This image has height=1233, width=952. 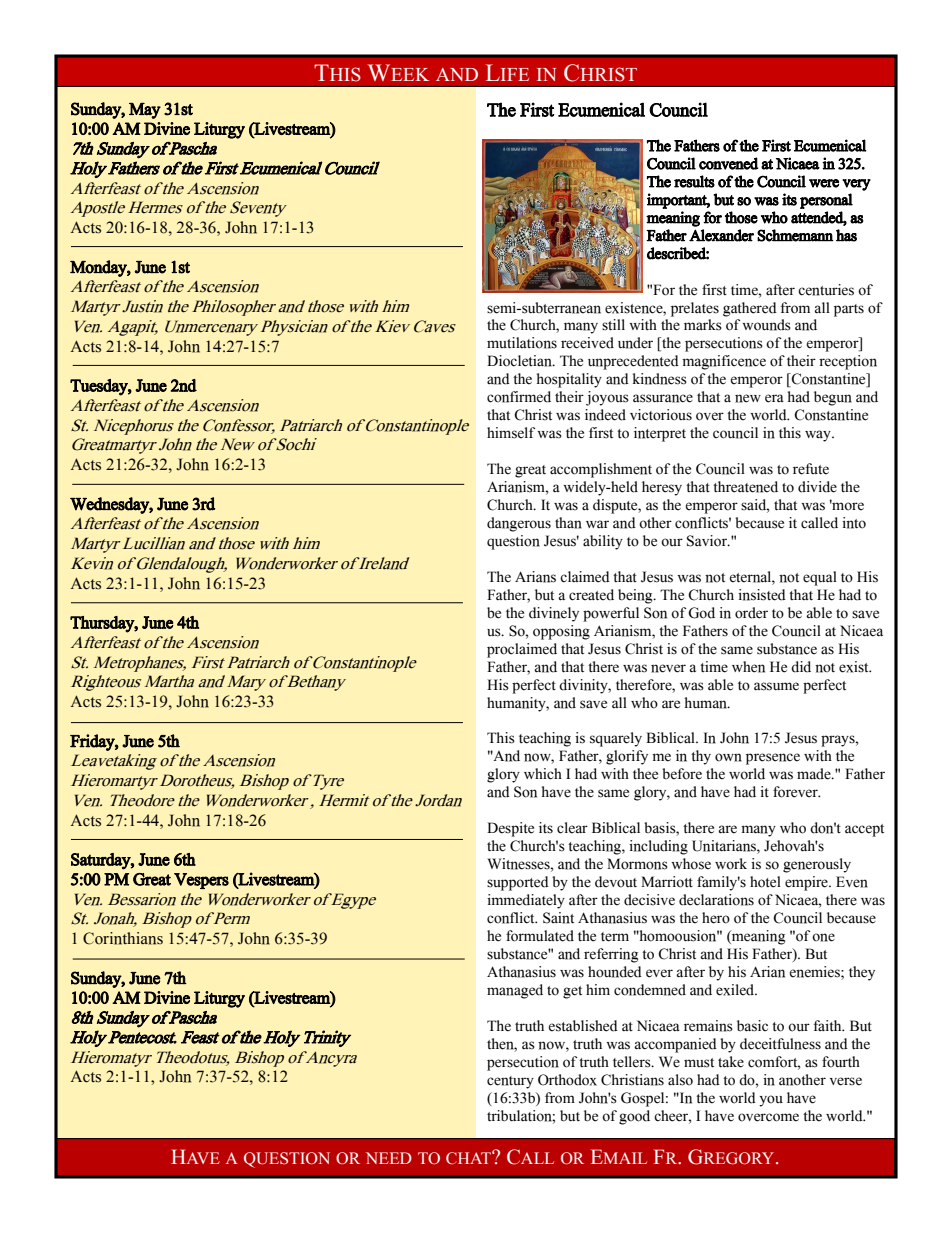 What do you see at coordinates (694, 181) in the image?
I see `results` at bounding box center [694, 181].
